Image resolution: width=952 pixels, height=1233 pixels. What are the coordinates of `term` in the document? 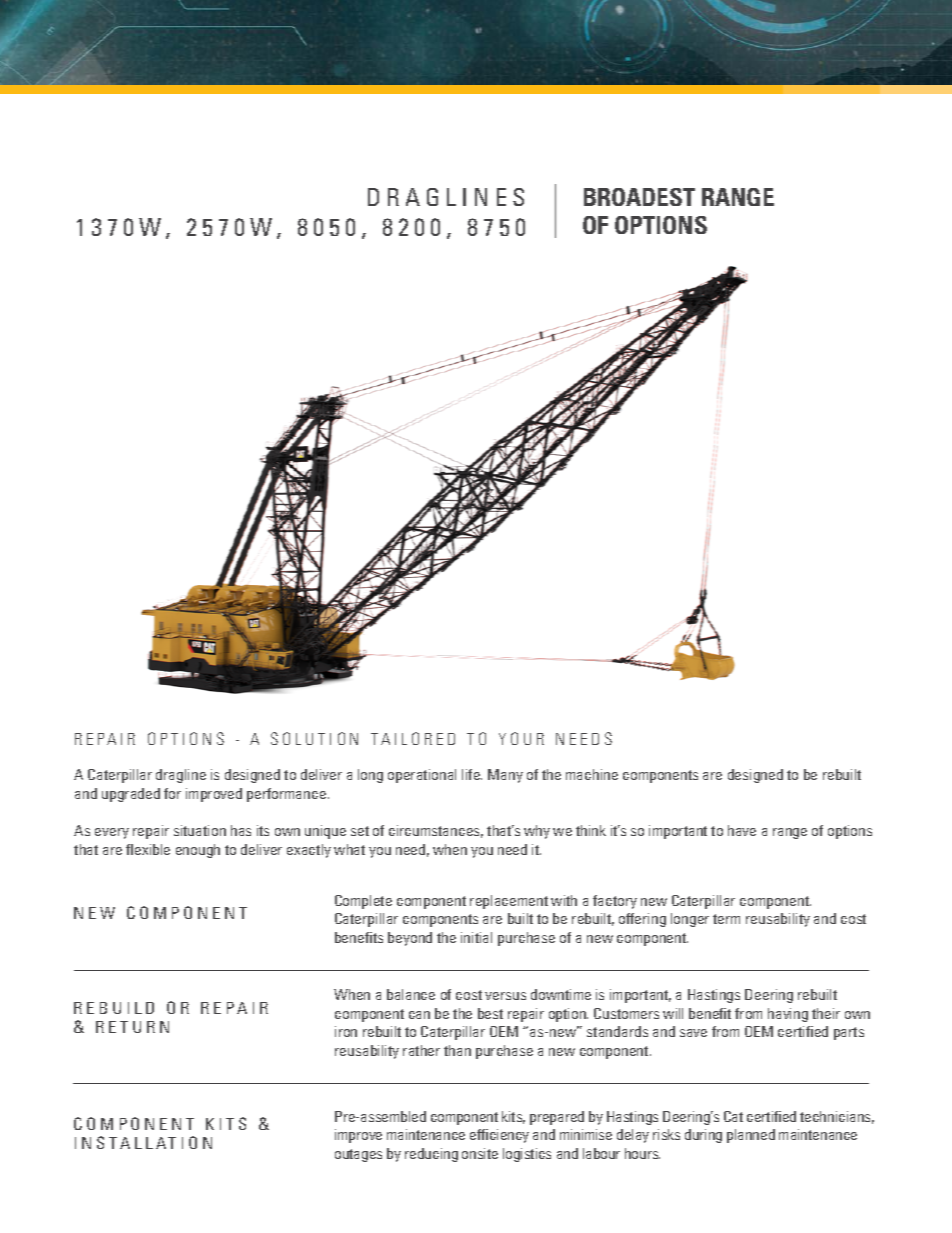 It's located at (726, 919).
